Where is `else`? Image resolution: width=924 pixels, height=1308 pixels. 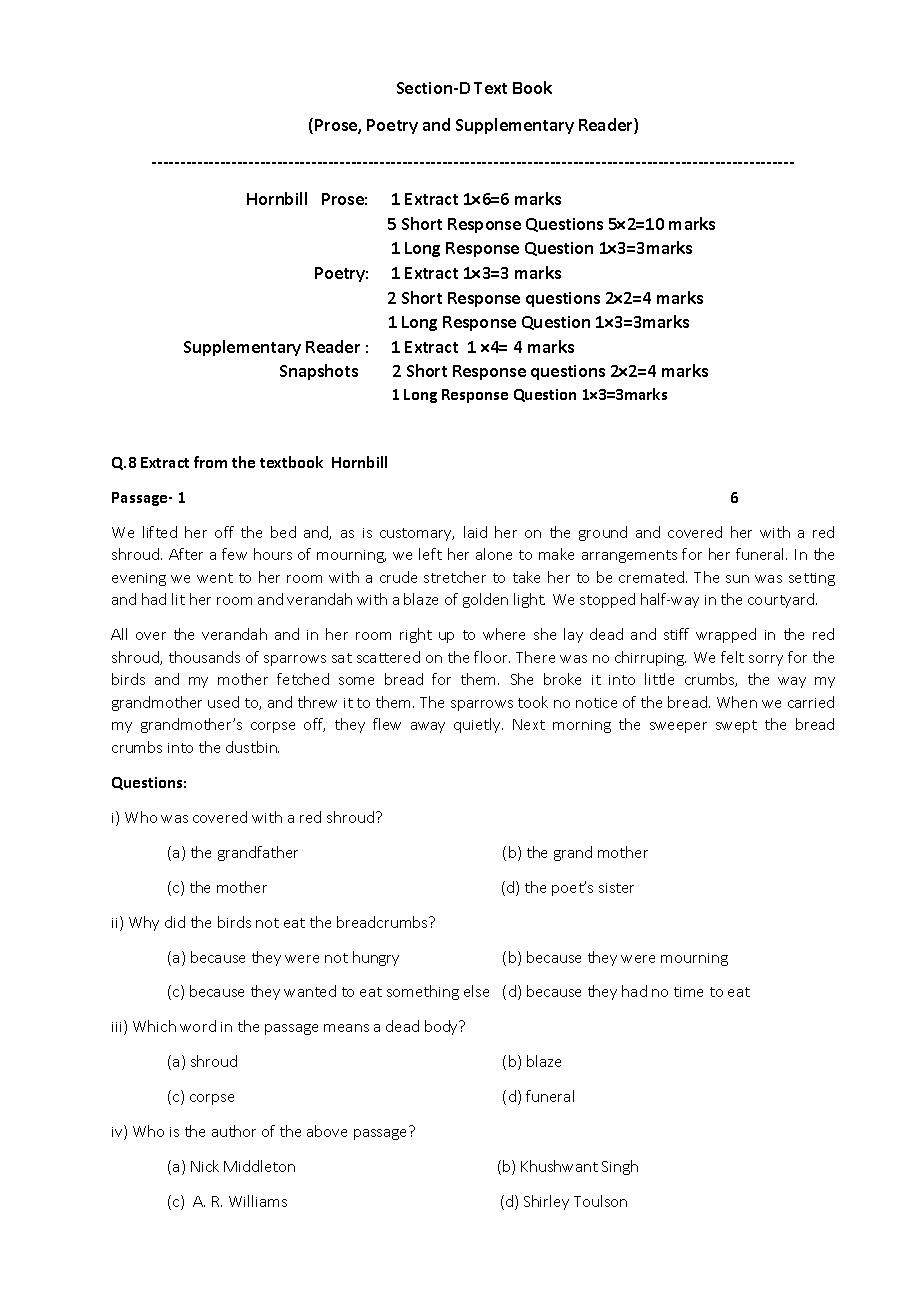
else is located at coordinates (476, 991).
